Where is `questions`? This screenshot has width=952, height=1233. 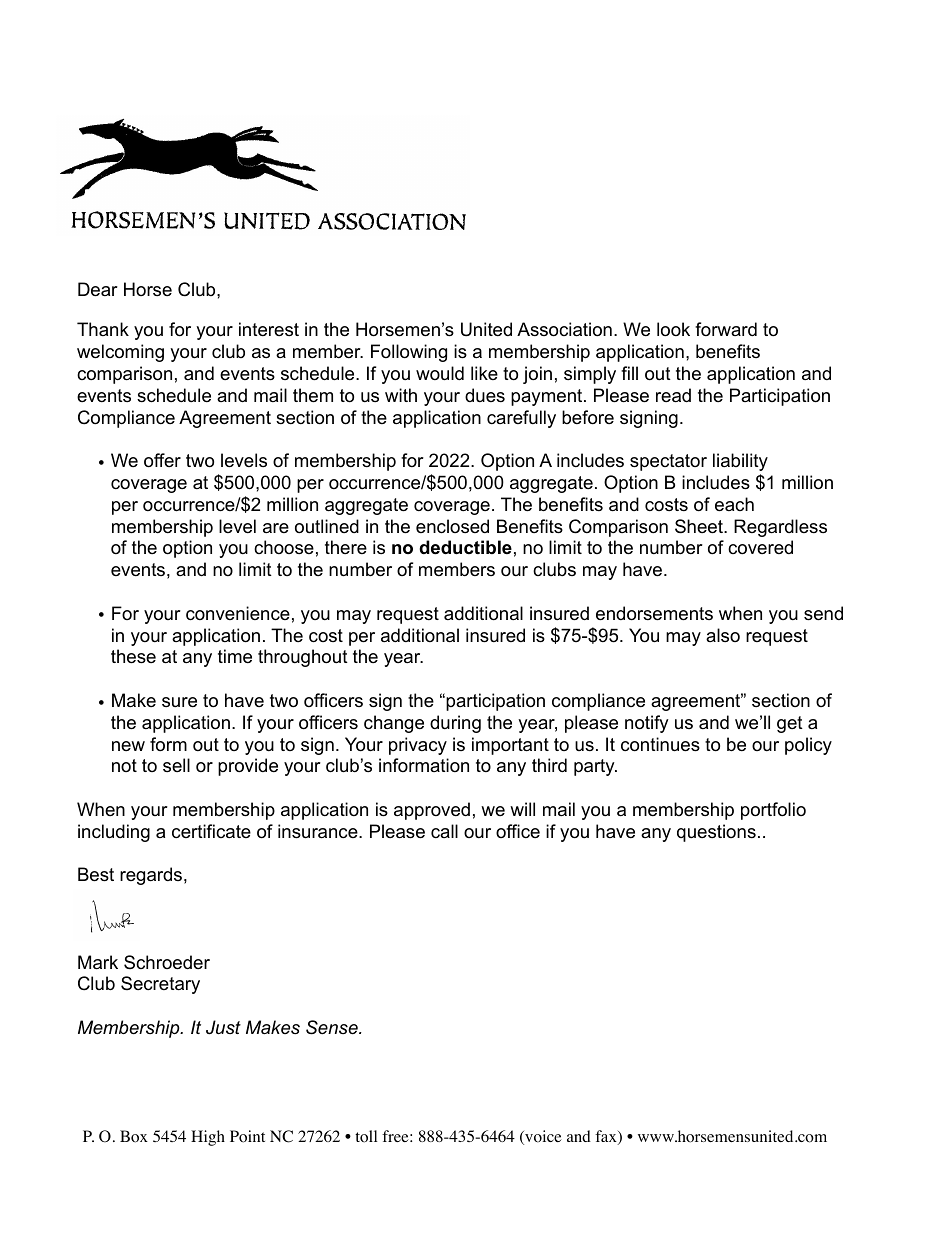 questions is located at coordinates (716, 833).
